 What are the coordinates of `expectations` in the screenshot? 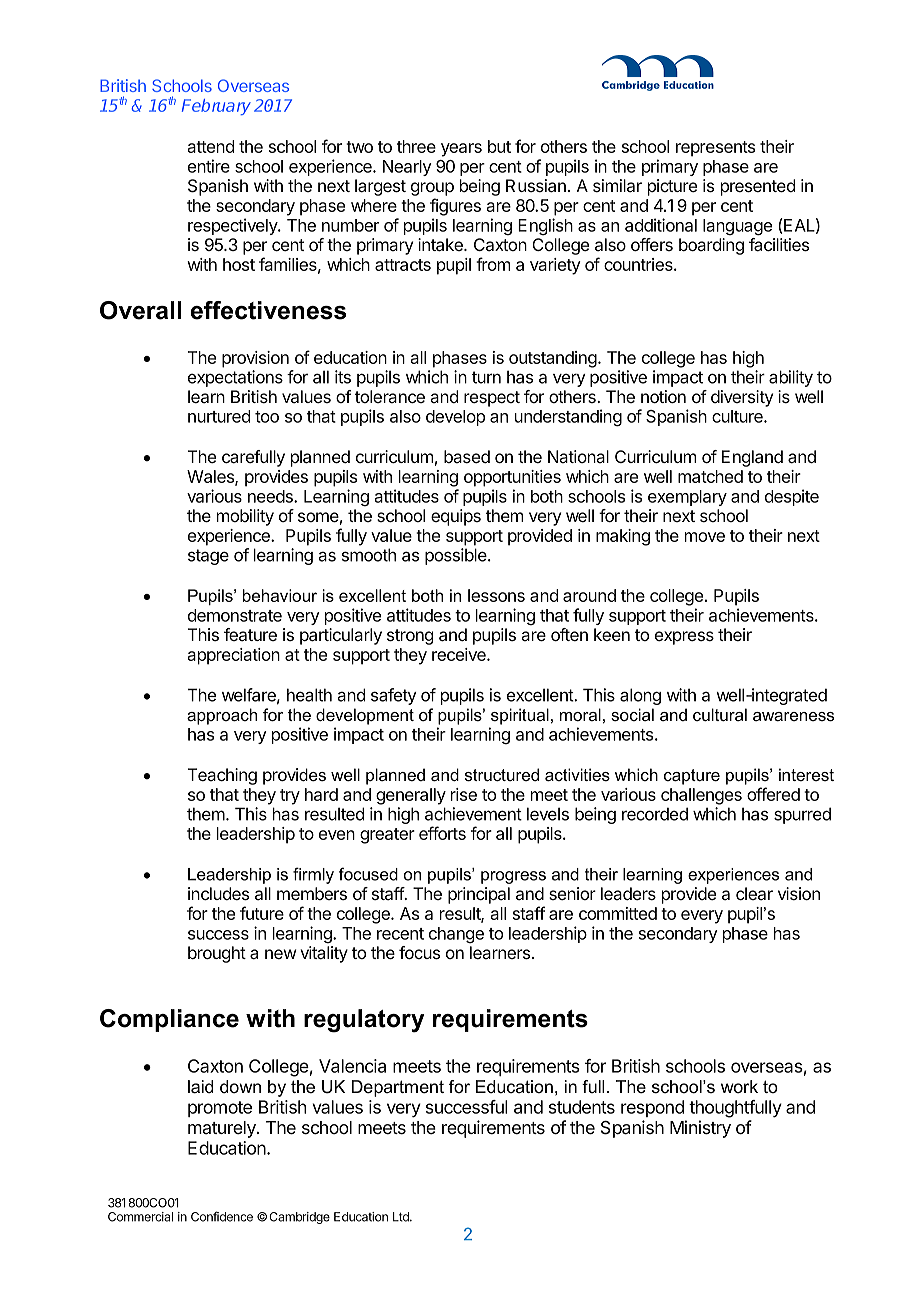 It's located at (235, 378).
